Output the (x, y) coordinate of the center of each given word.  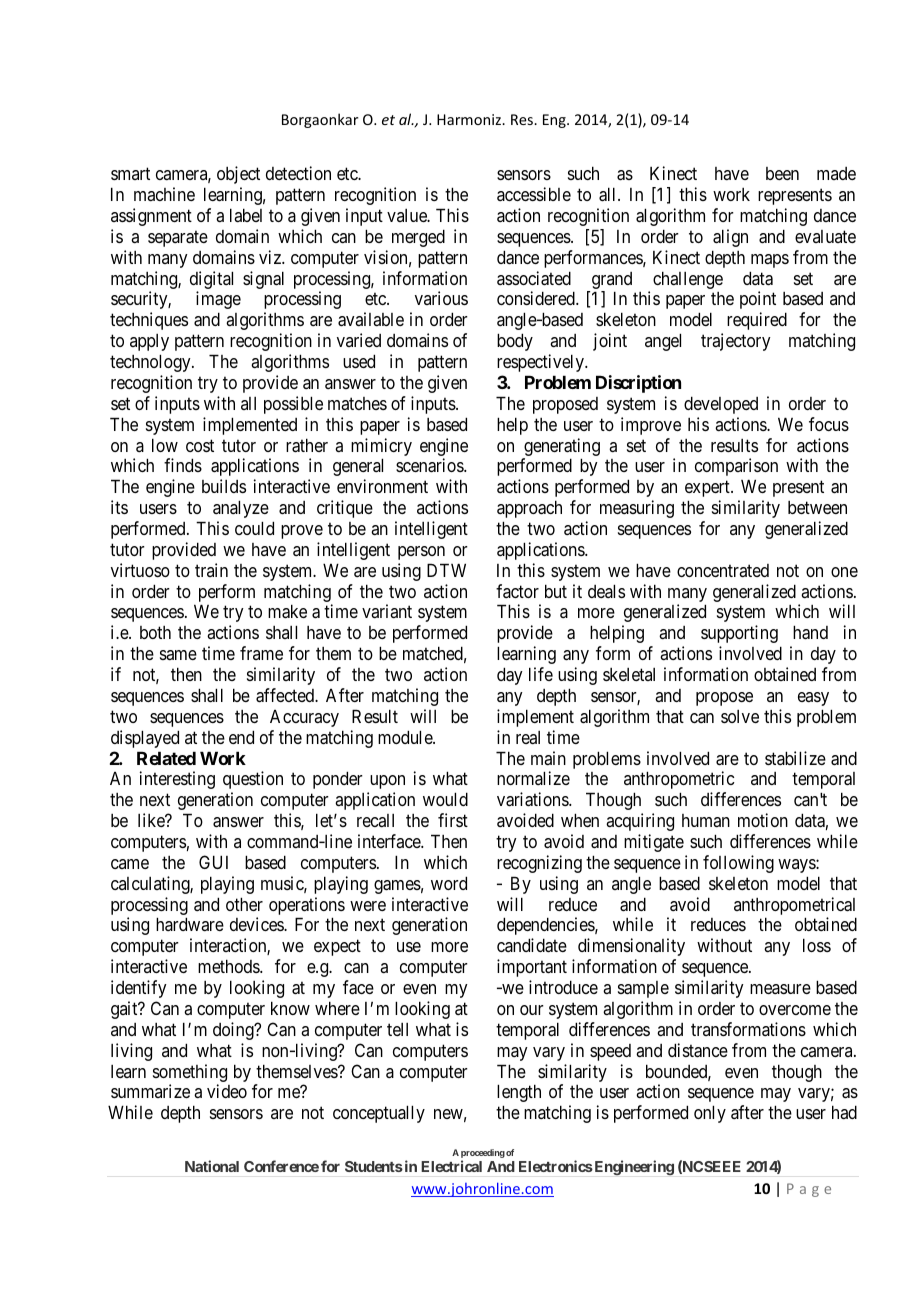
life (541, 674)
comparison (736, 467)
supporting (739, 634)
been (782, 173)
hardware (190, 924)
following (738, 864)
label (246, 215)
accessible (534, 194)
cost (200, 445)
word (449, 883)
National (212, 1166)
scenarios (430, 465)
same (178, 655)
